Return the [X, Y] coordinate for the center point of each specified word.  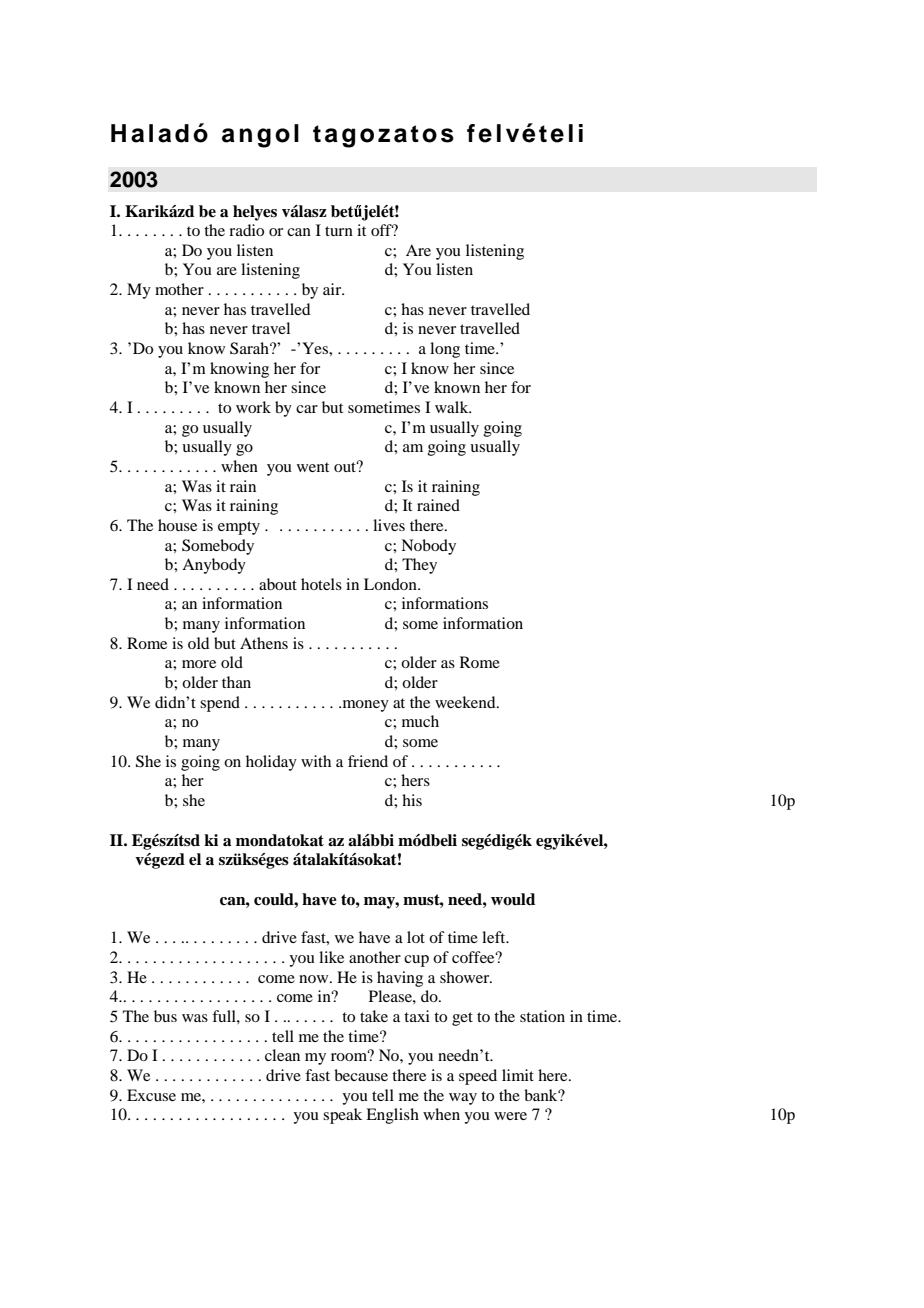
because [361, 1075]
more [199, 664]
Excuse [151, 1095]
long [445, 350]
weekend [466, 702]
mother [179, 289]
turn [339, 231]
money [364, 706]
